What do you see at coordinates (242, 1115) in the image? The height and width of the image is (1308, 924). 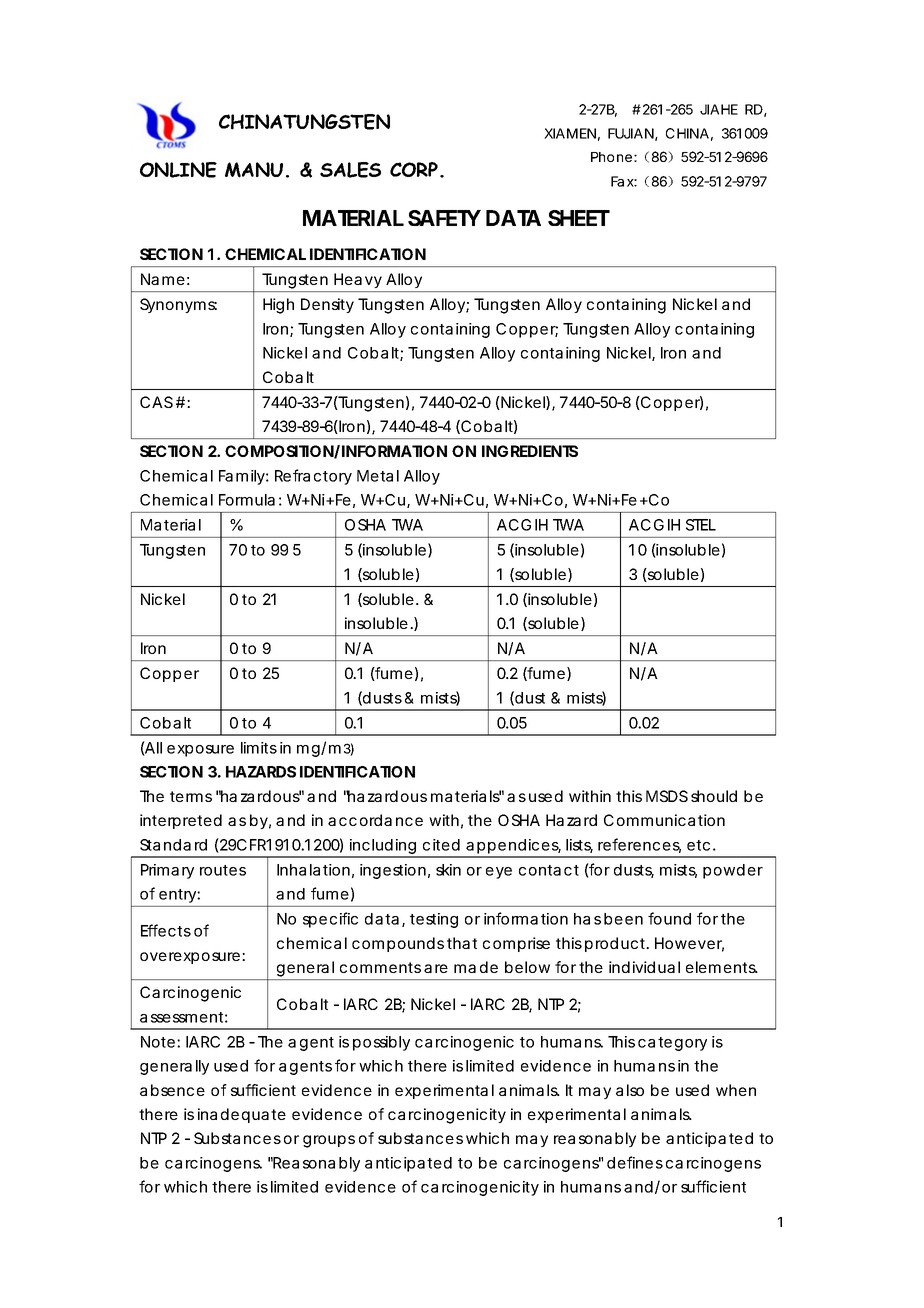 I see `inadequate` at bounding box center [242, 1115].
